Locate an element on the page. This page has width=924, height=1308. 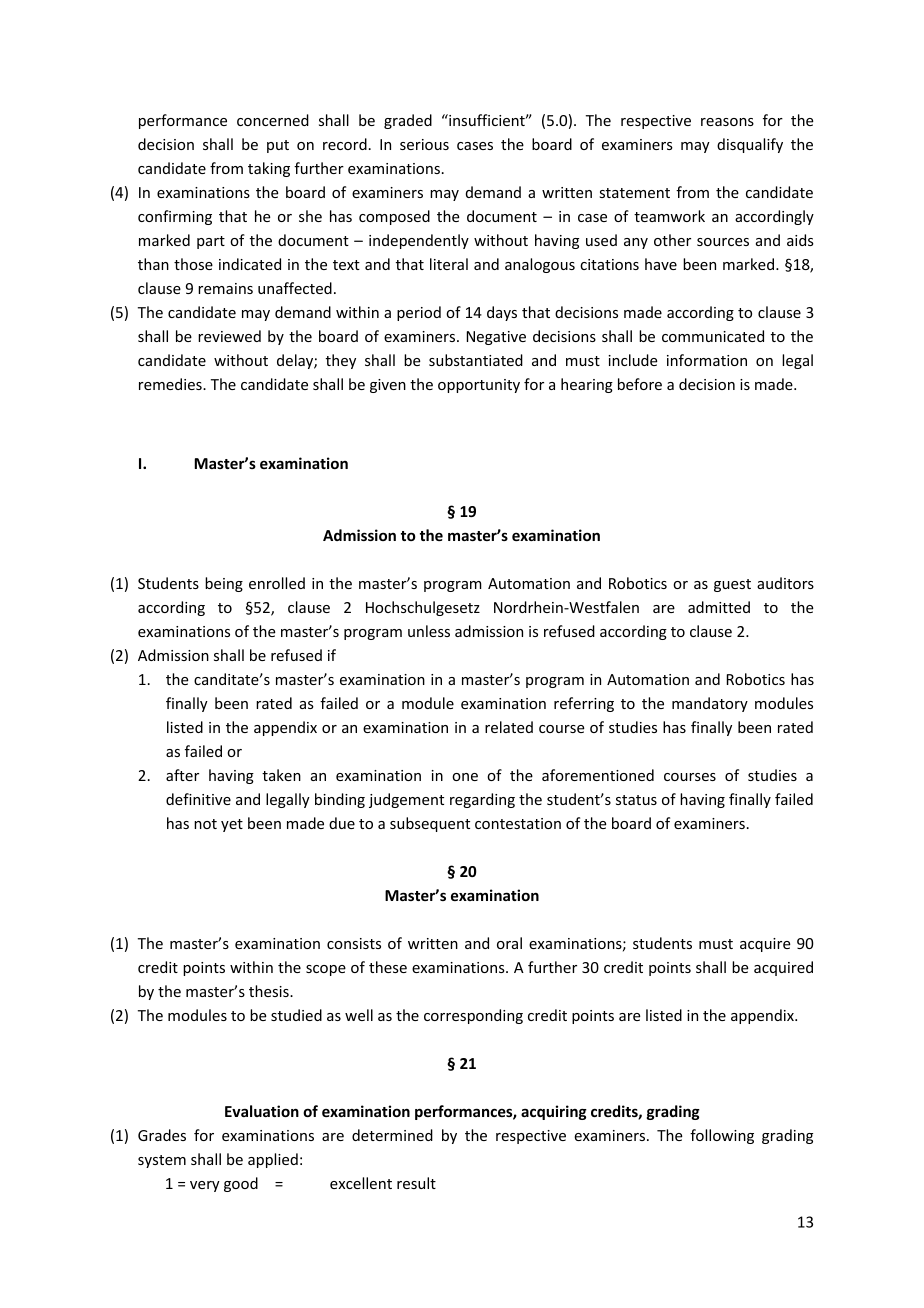
taking is located at coordinates (269, 169).
